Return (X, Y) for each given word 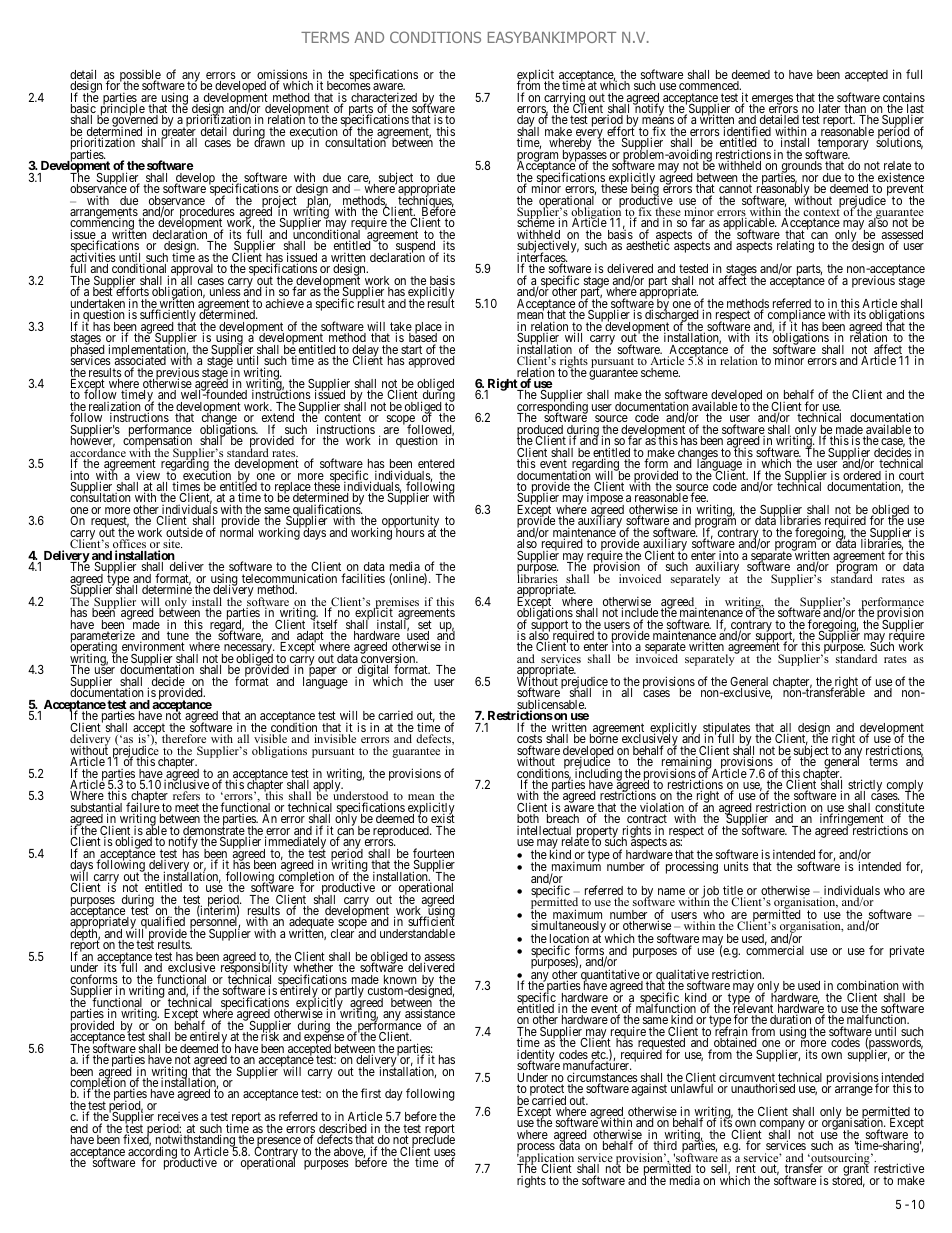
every (589, 135)
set (425, 626)
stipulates (727, 729)
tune (178, 637)
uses (445, 1154)
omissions (283, 75)
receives (178, 1116)
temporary (842, 145)
